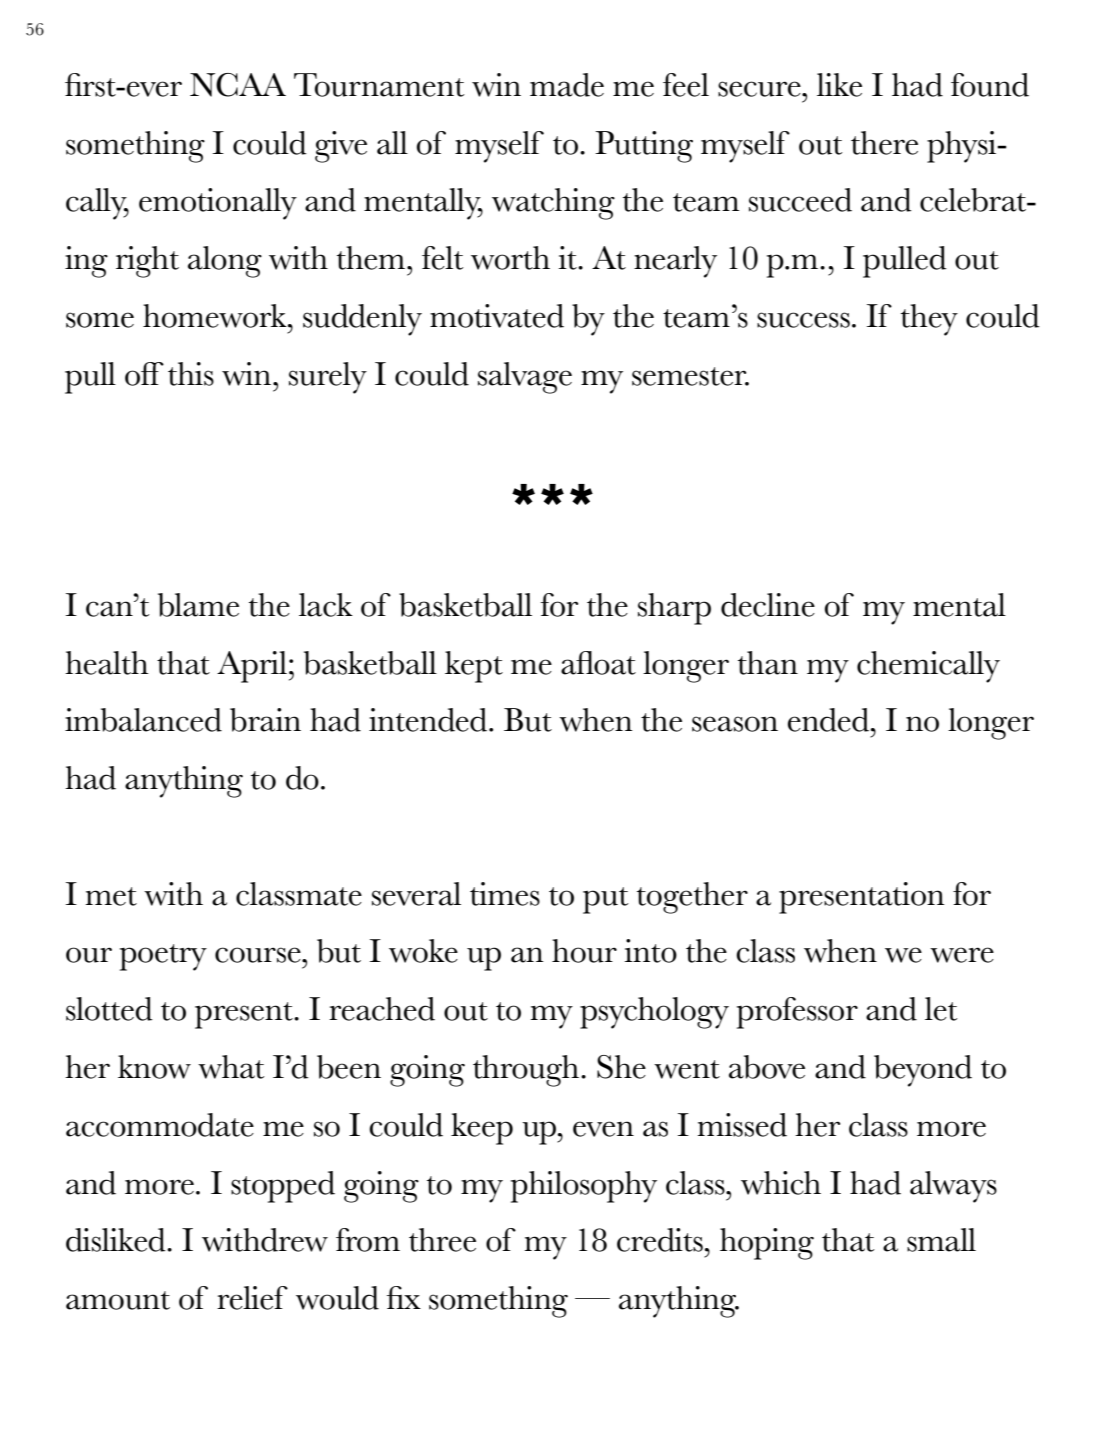  I want to click on sharp, so click(674, 609).
